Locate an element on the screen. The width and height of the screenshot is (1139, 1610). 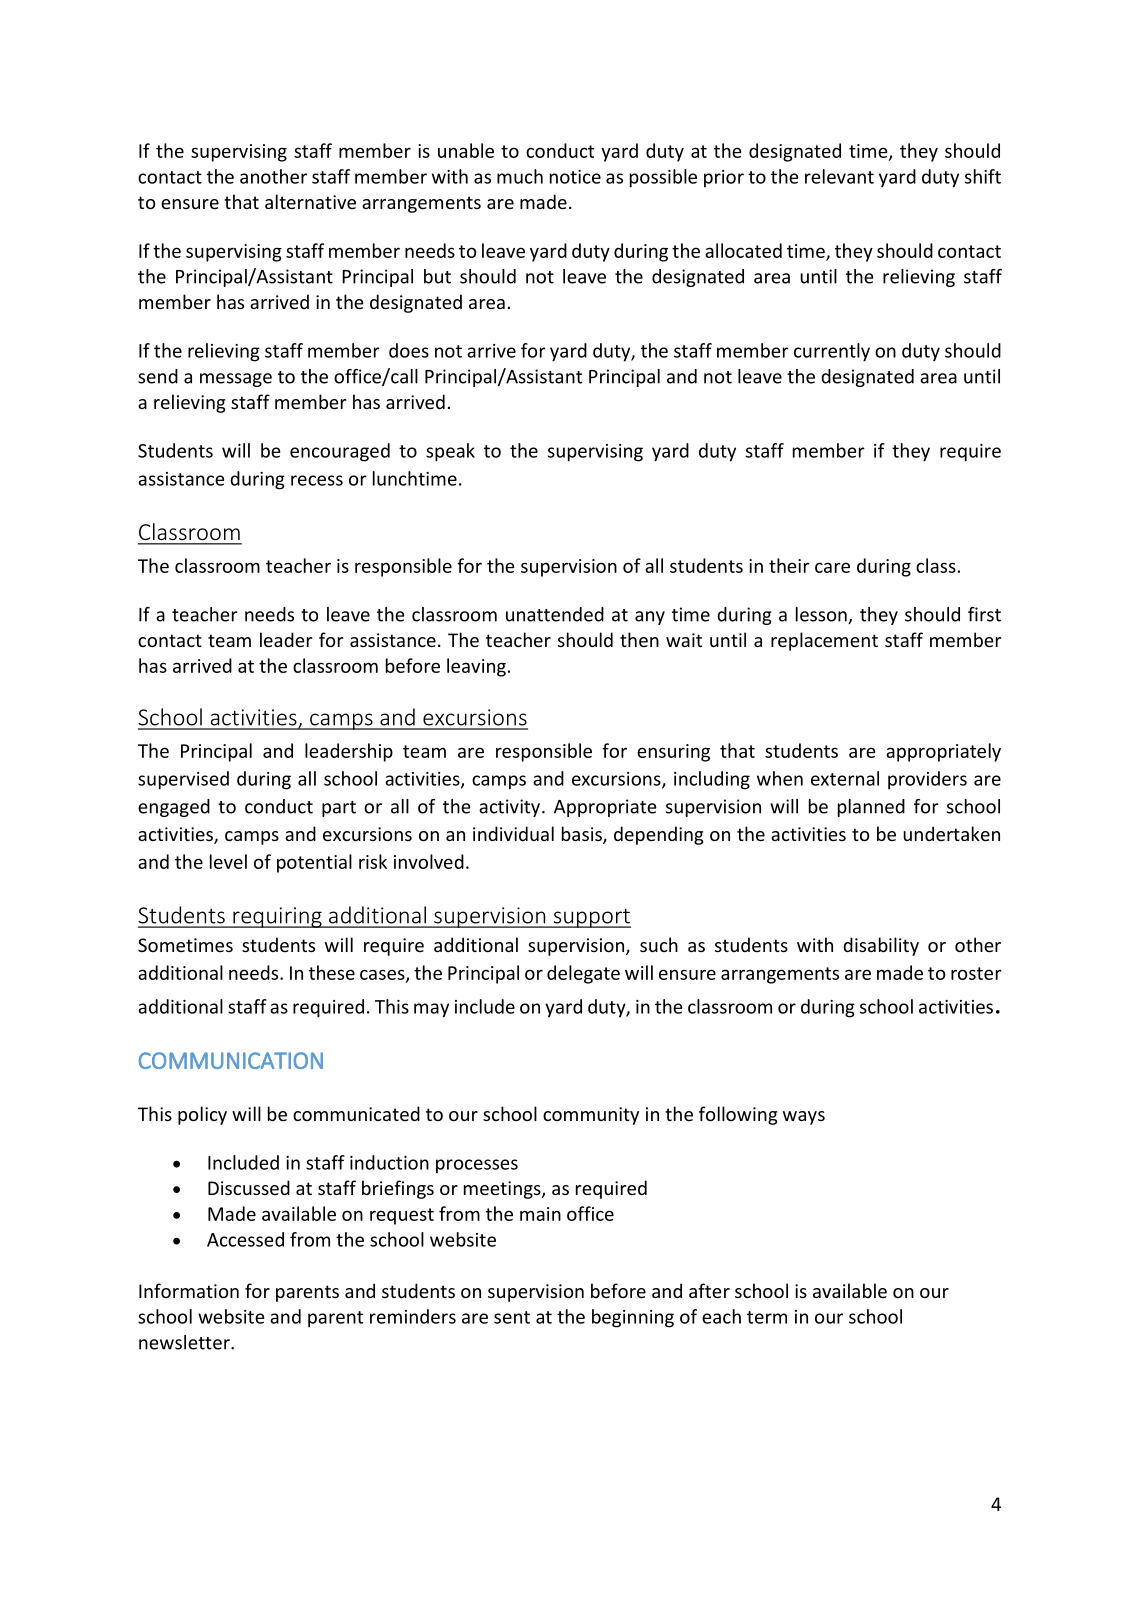
supervised is located at coordinates (183, 780).
